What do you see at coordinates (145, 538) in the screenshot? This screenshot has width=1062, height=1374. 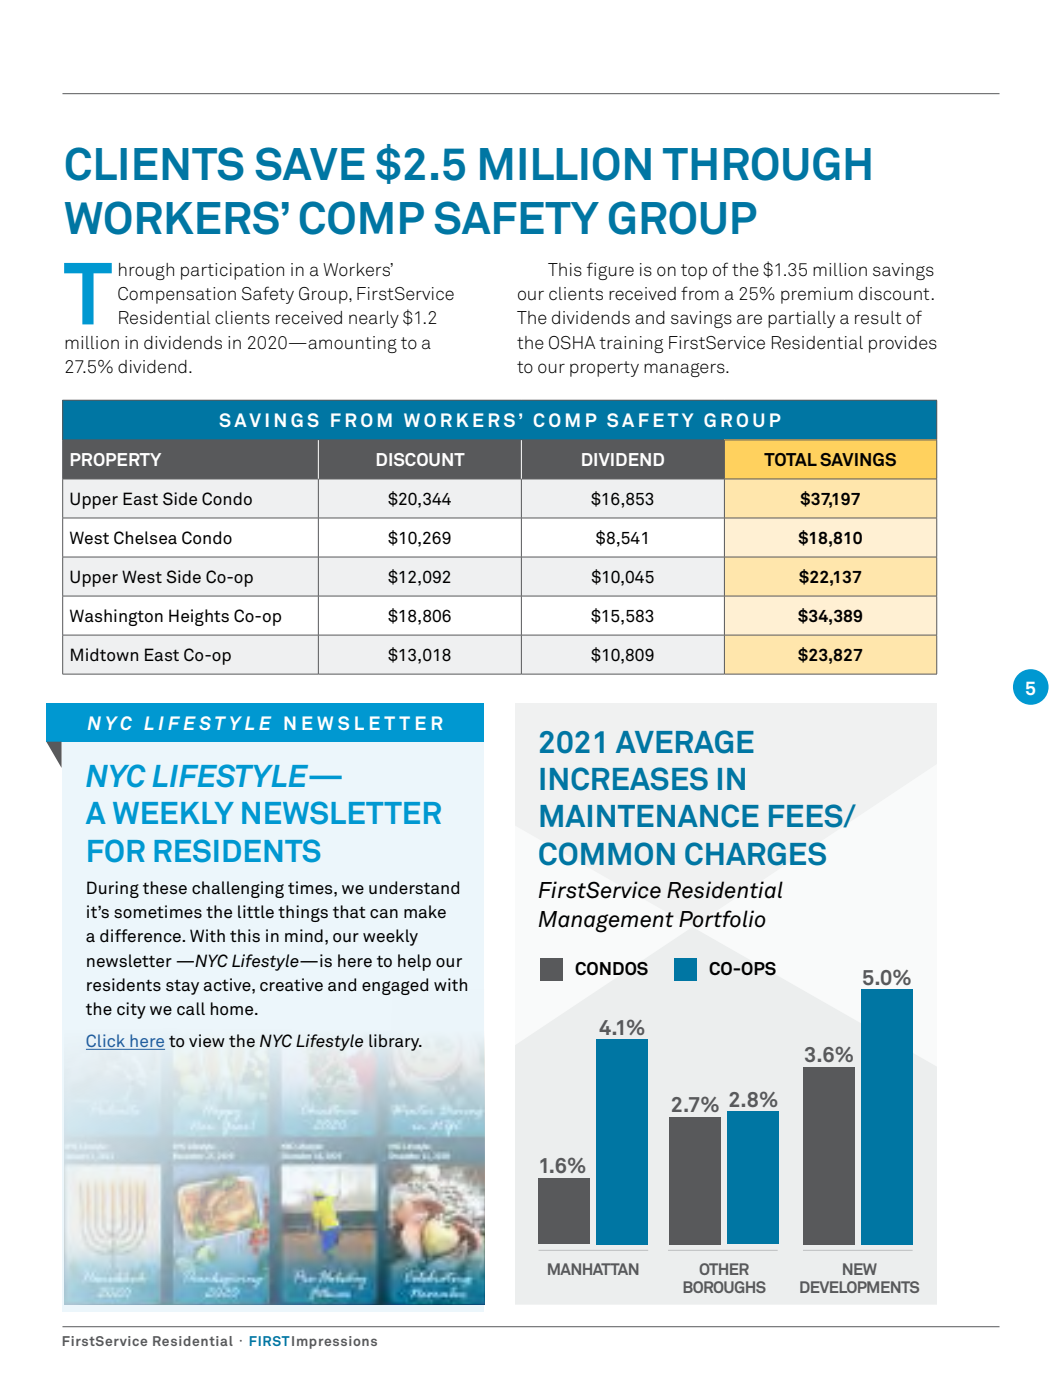 I see `Chelsea` at bounding box center [145, 538].
